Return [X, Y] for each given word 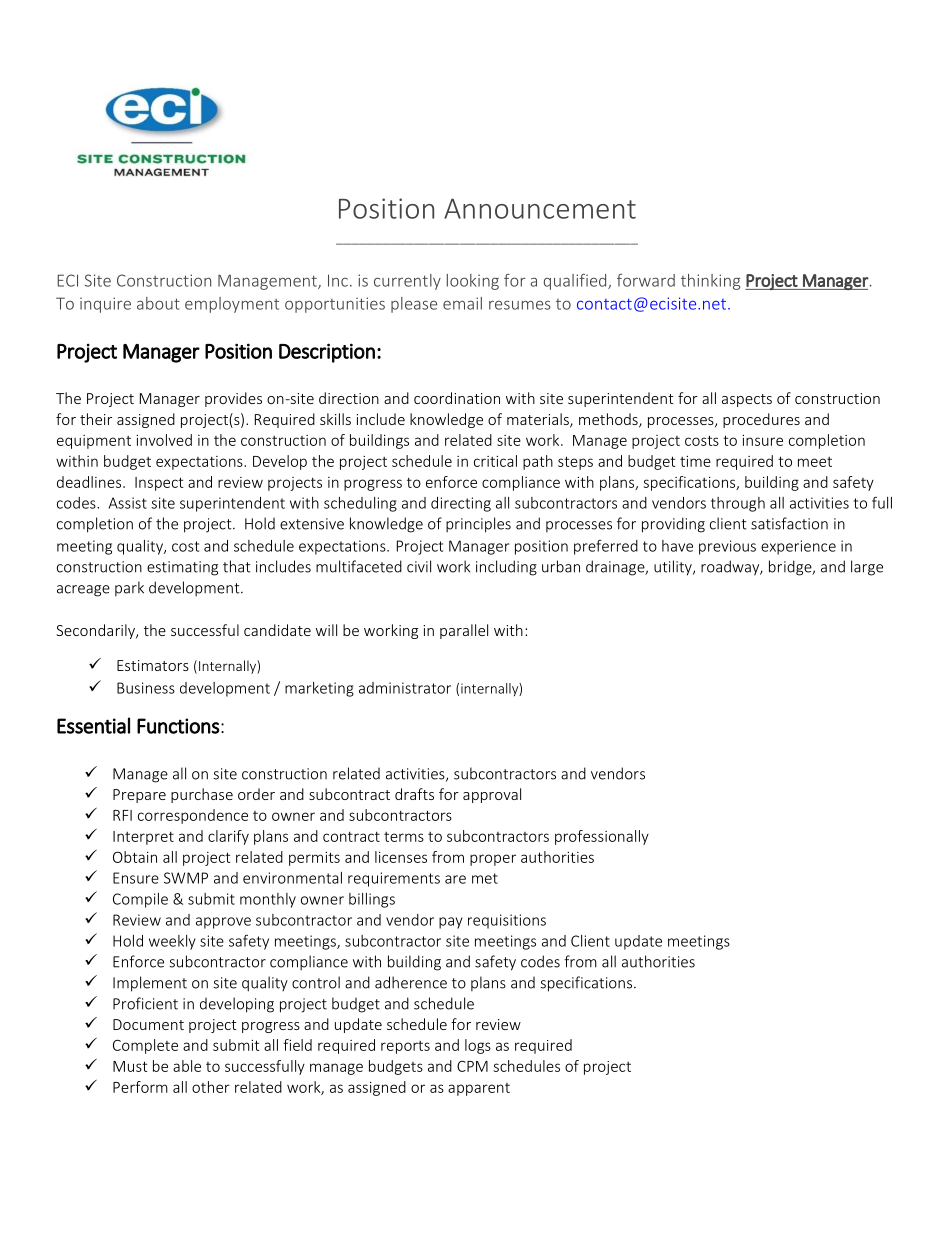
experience [798, 547]
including [506, 568]
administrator [405, 688]
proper [493, 860]
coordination [457, 398]
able [187, 1066]
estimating [182, 568]
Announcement [540, 208]
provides [233, 399]
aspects [747, 400]
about [158, 303]
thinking [710, 282]
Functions [178, 726]
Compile [140, 900]
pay [451, 923]
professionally [602, 837]
